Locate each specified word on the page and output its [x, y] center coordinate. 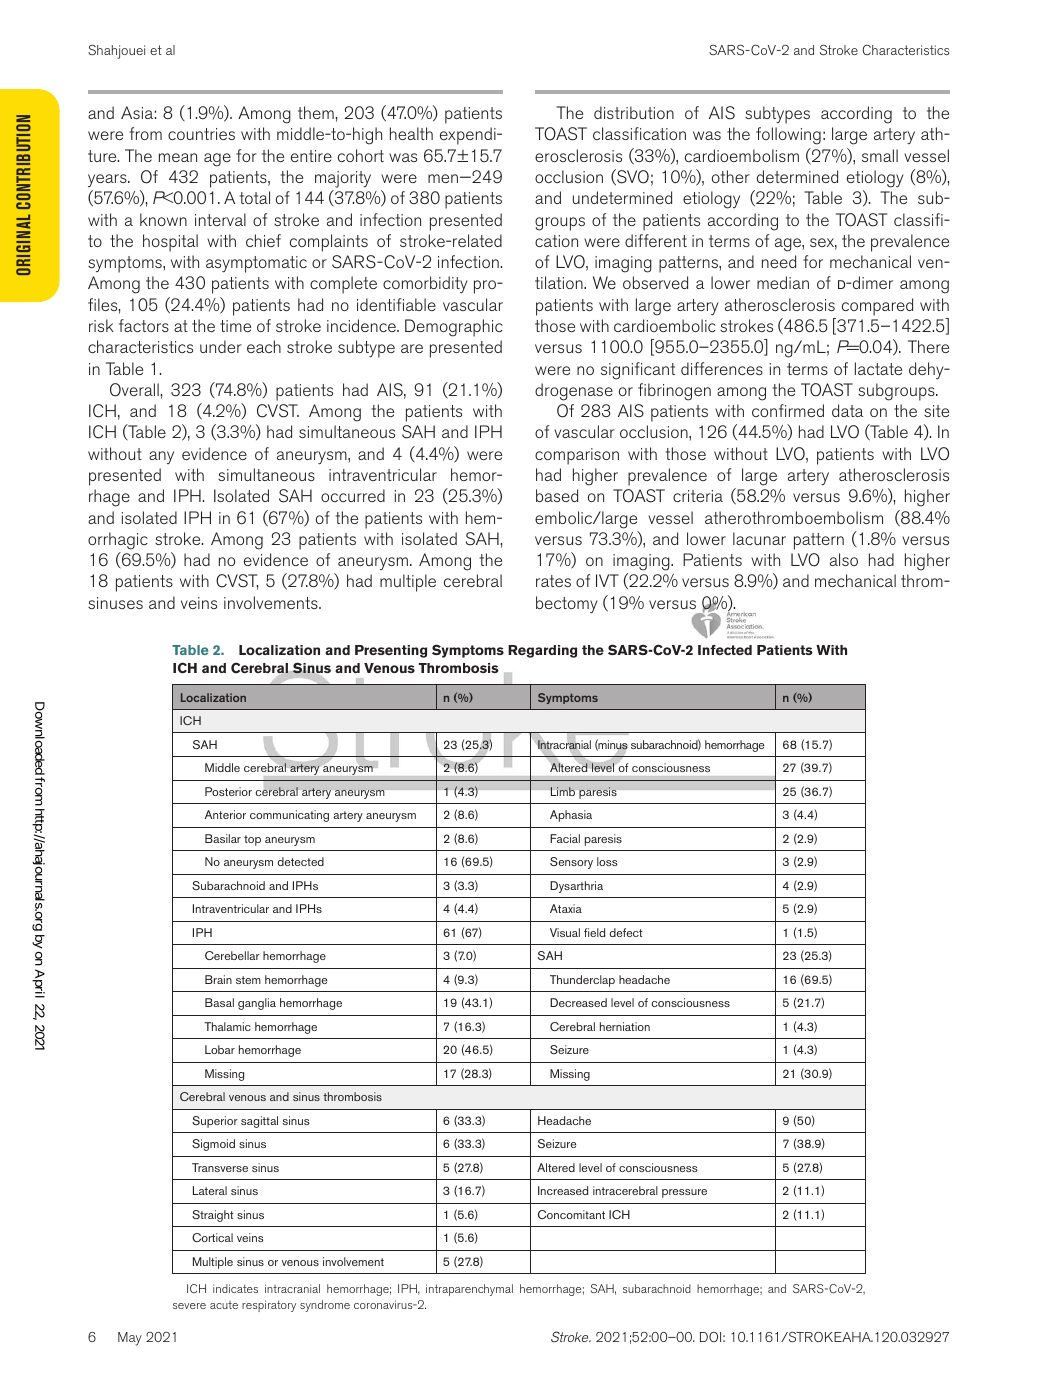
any [161, 457]
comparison [577, 456]
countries [201, 134]
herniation [625, 1026]
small [880, 155]
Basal [219, 1002]
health [411, 133]
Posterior [228, 791]
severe [189, 1306]
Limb [562, 791]
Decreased [578, 1002]
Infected [725, 650]
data [847, 410]
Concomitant [571, 1214]
